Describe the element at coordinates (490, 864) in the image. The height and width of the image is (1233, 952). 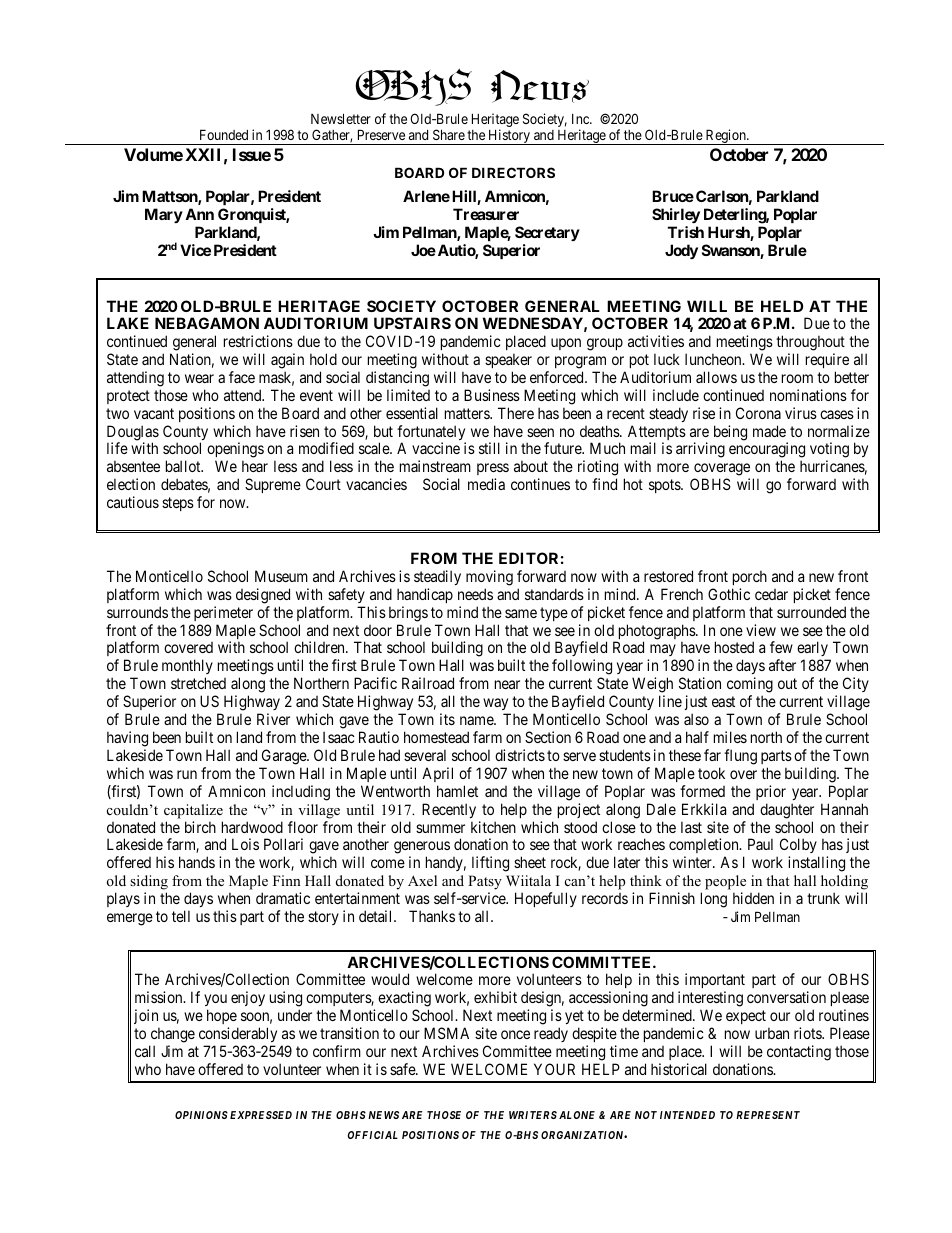
I see `lifting` at that location.
